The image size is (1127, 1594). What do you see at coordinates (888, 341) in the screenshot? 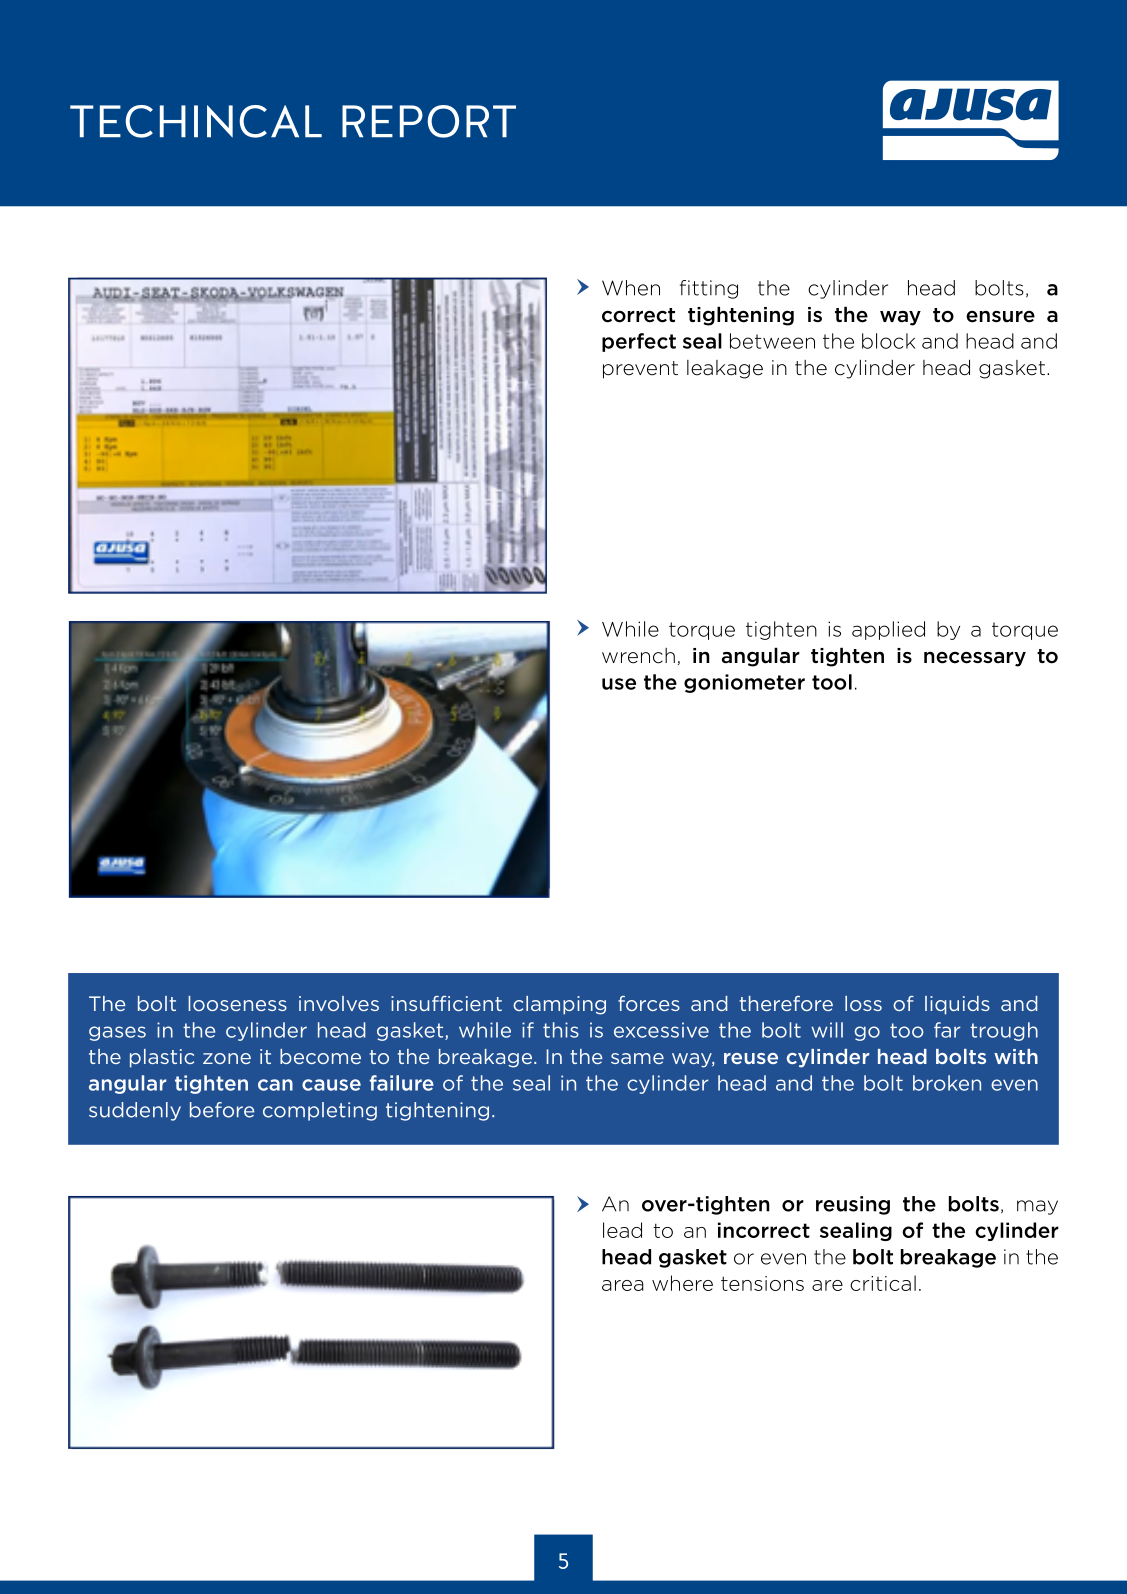
I see `block` at bounding box center [888, 341].
